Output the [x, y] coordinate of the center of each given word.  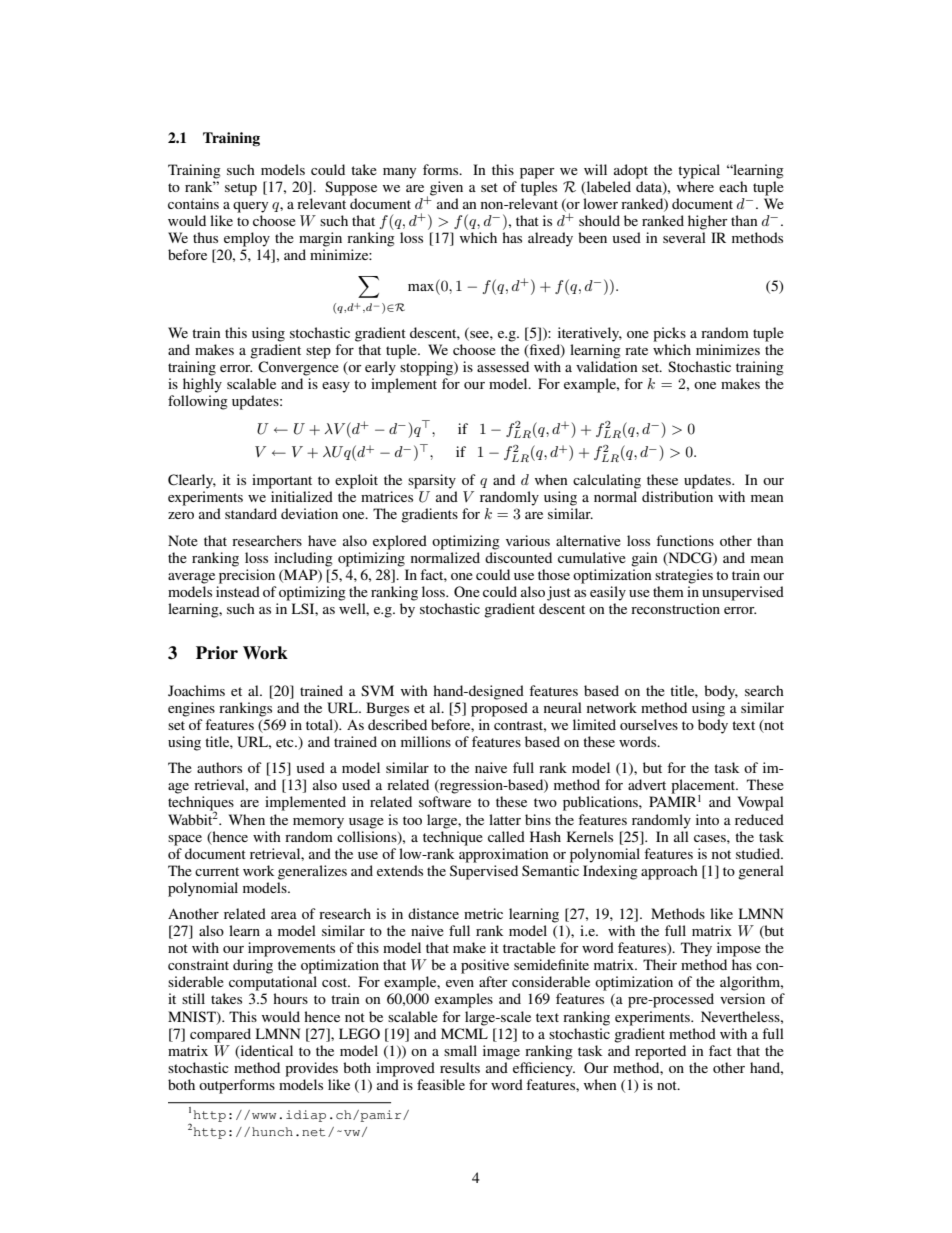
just [559, 593]
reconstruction [675, 608]
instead [238, 591]
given [446, 188]
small [460, 1050]
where [695, 186]
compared [220, 1035]
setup [241, 189]
